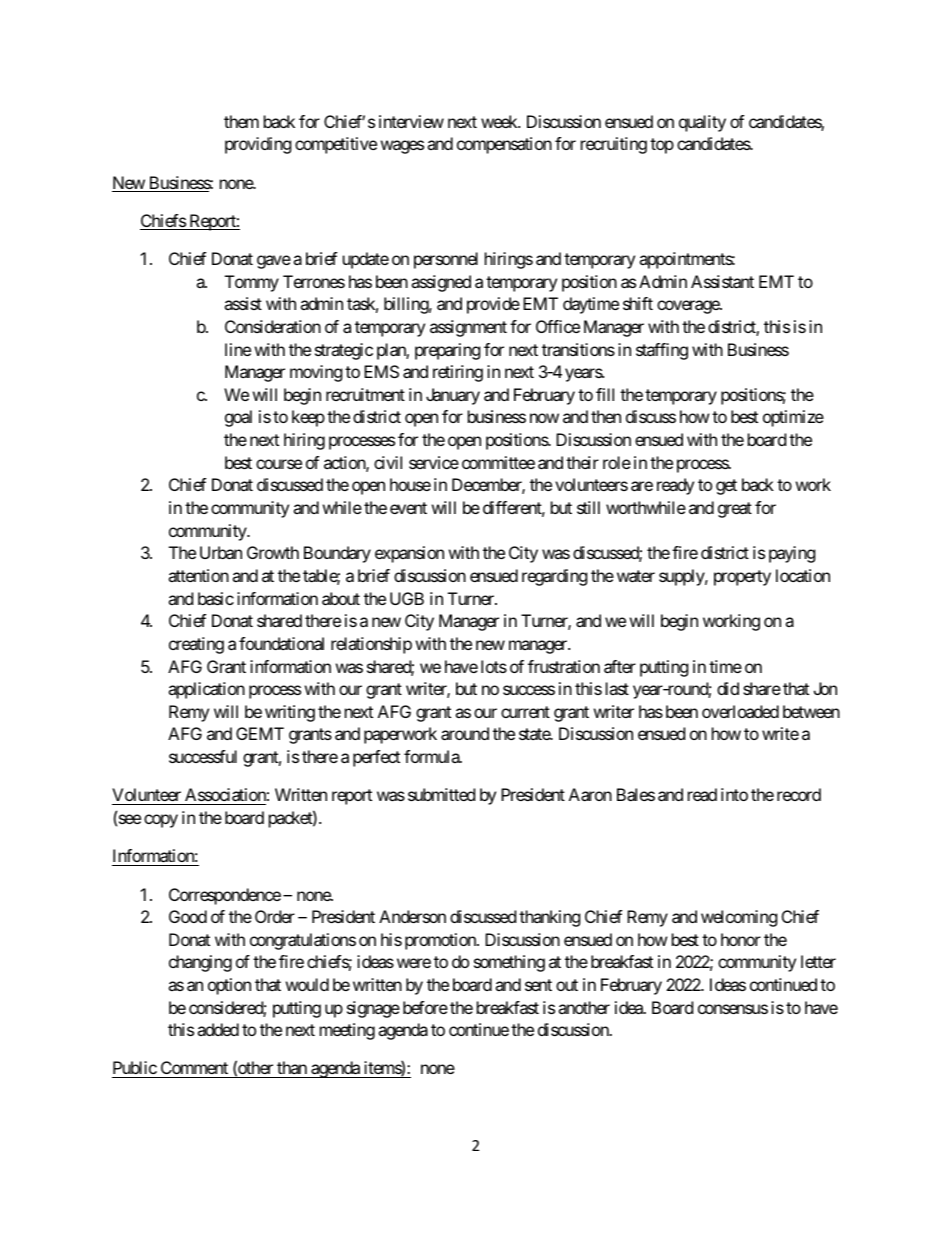 The image size is (952, 1233). What do you see at coordinates (726, 487) in the image?
I see `get` at bounding box center [726, 487].
